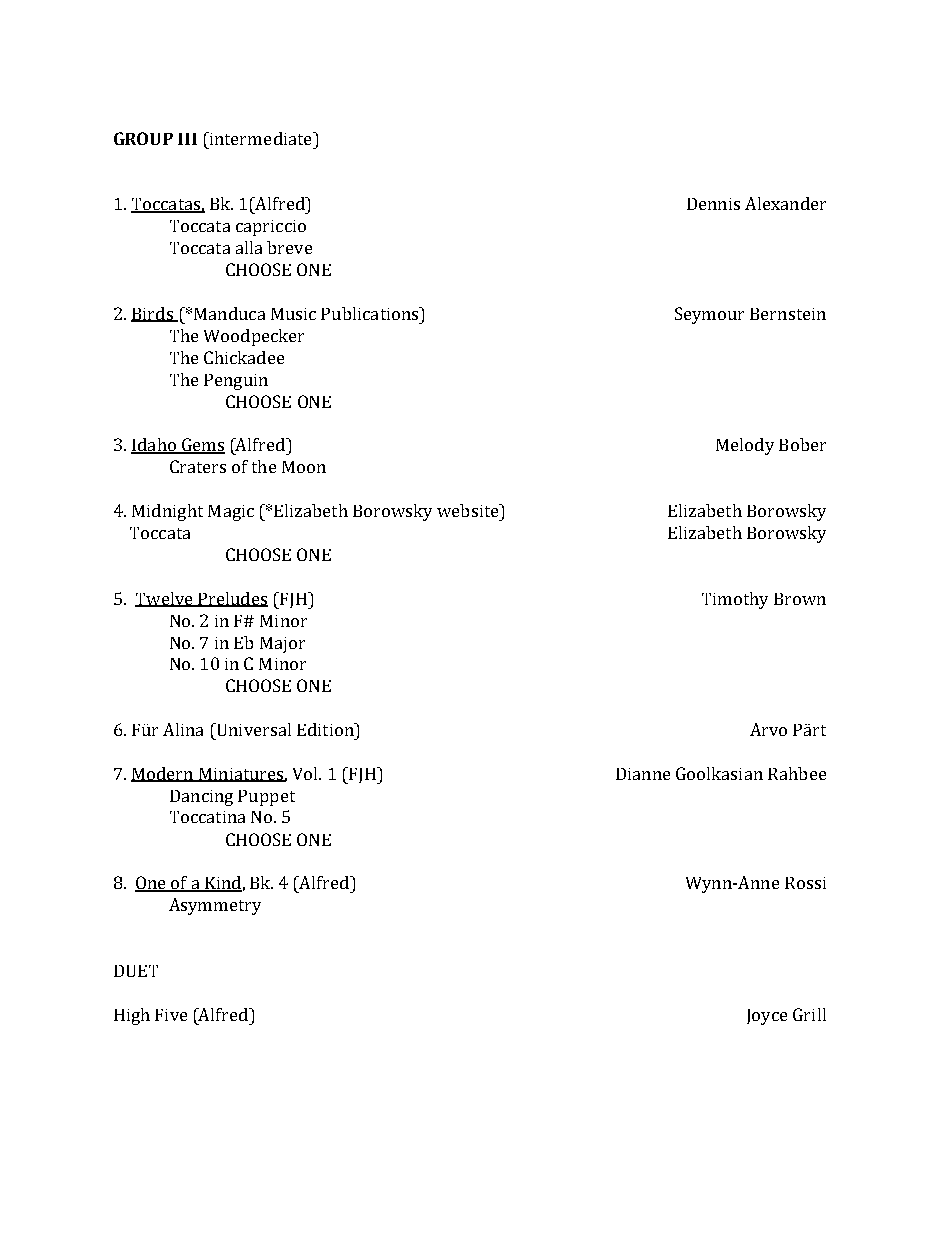 This screenshot has height=1233, width=952. I want to click on Dancing, so click(201, 798).
